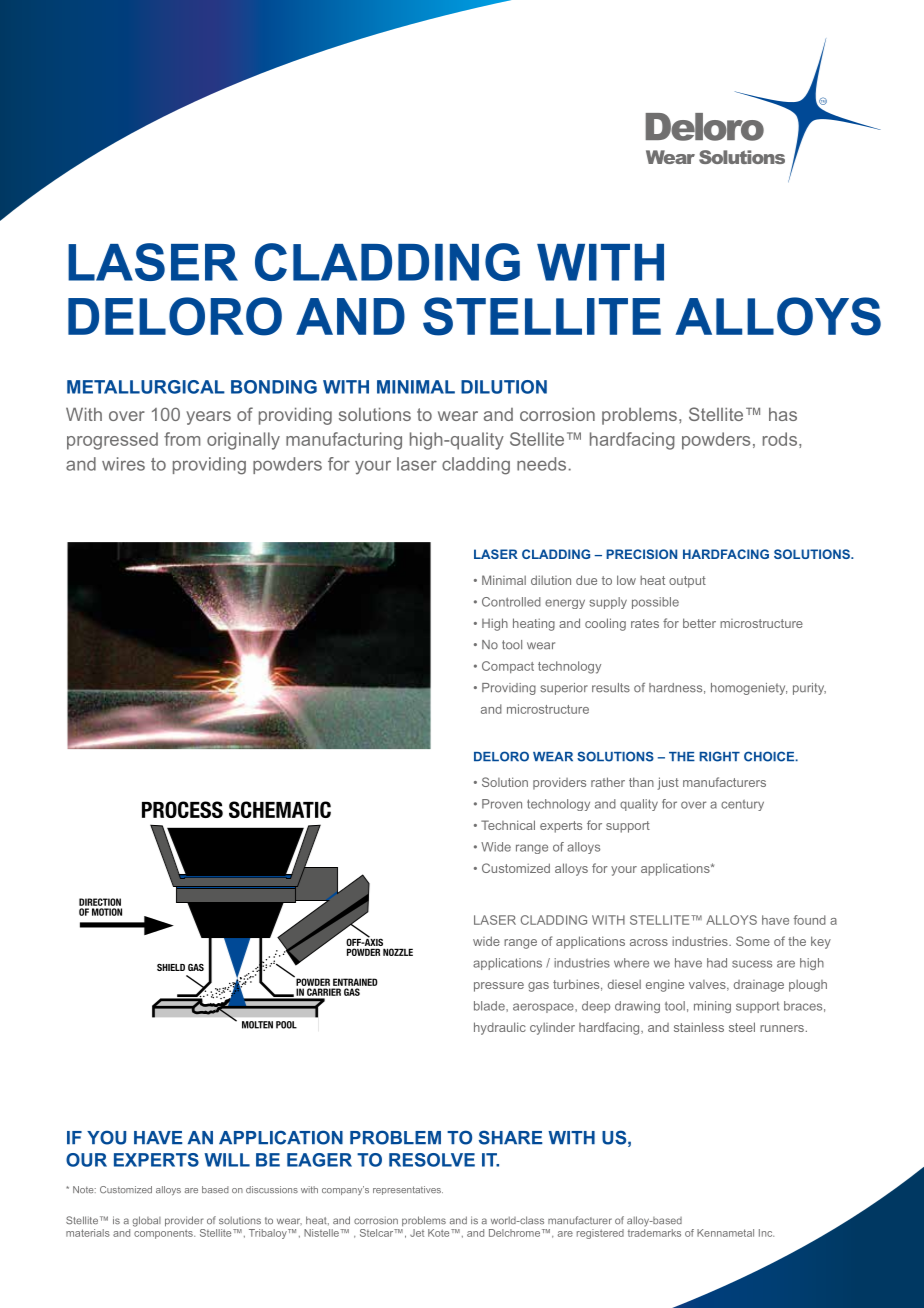 This page has height=1308, width=924. What do you see at coordinates (783, 414) in the page?
I see `has` at bounding box center [783, 414].
